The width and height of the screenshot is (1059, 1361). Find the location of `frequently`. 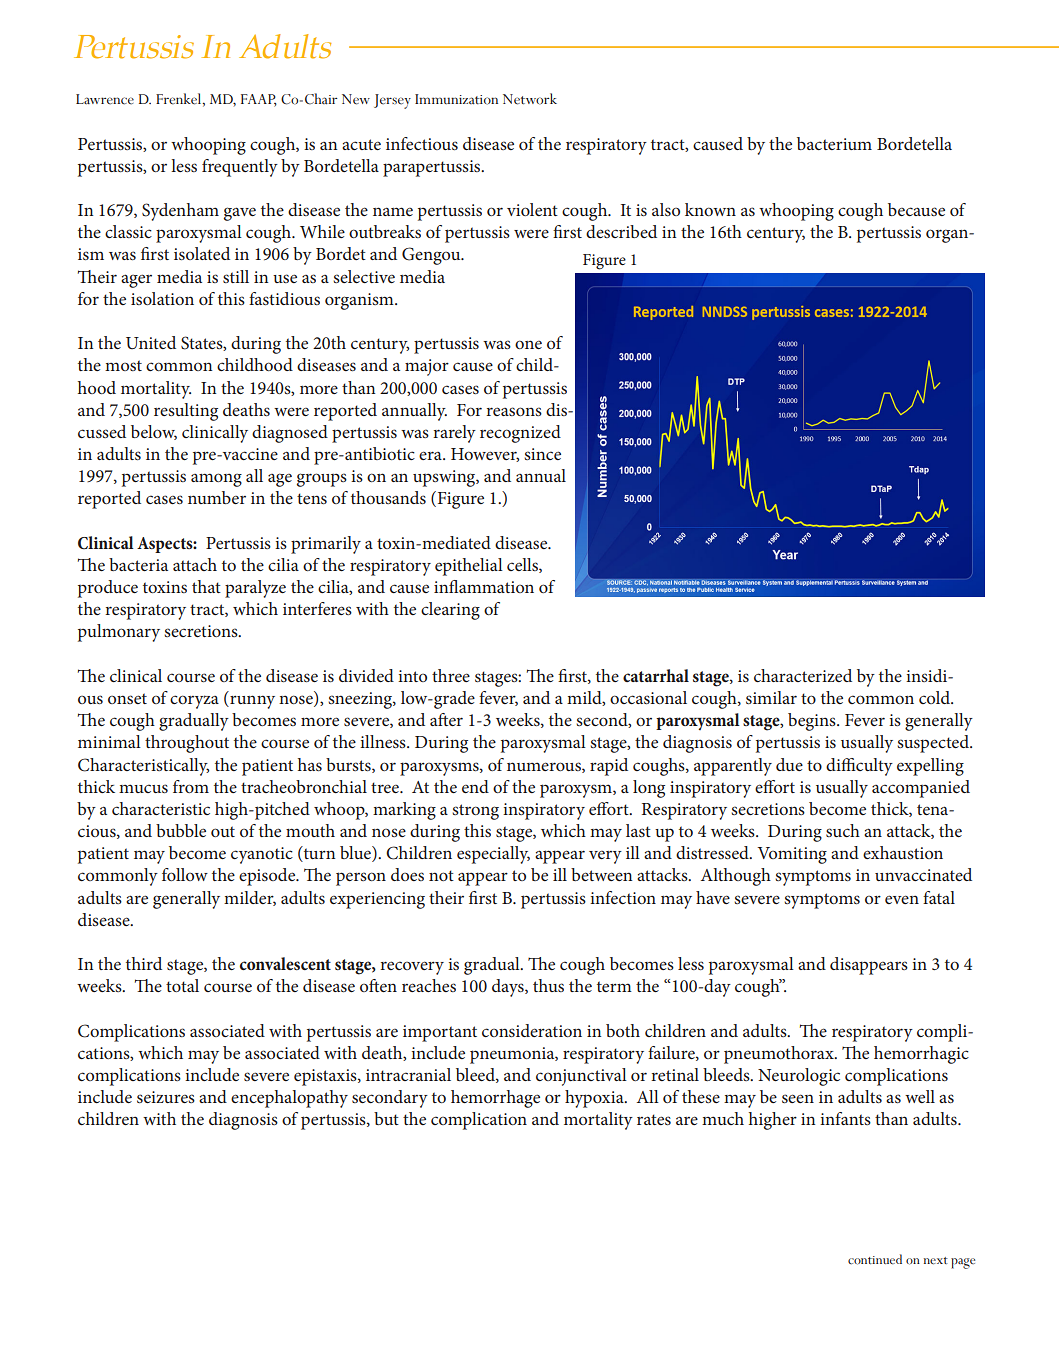

frequently is located at coordinates (240, 168).
